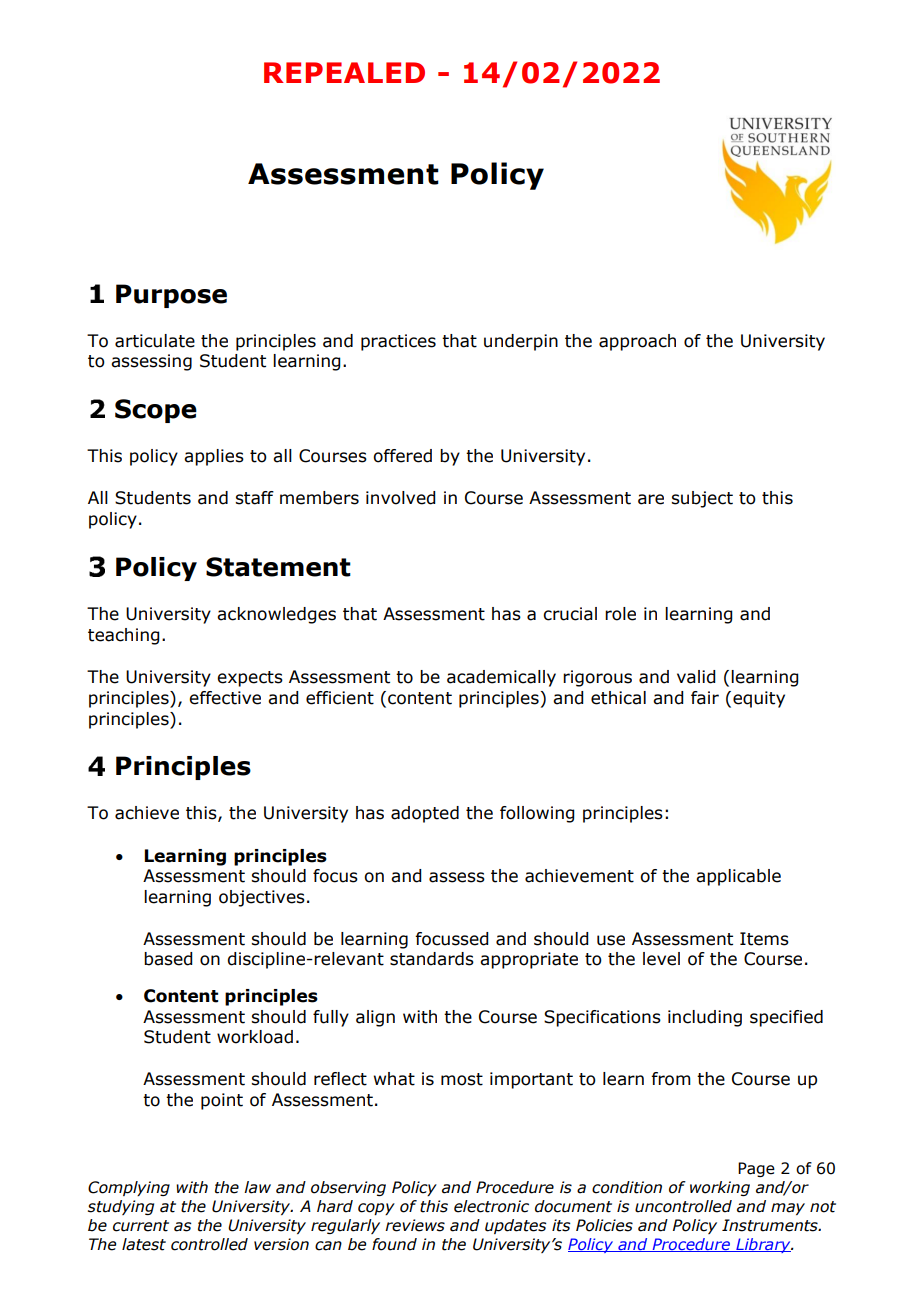 This screenshot has height=1308, width=924. Describe the element at coordinates (491, 1206) in the screenshot. I see `electronic` at that location.
